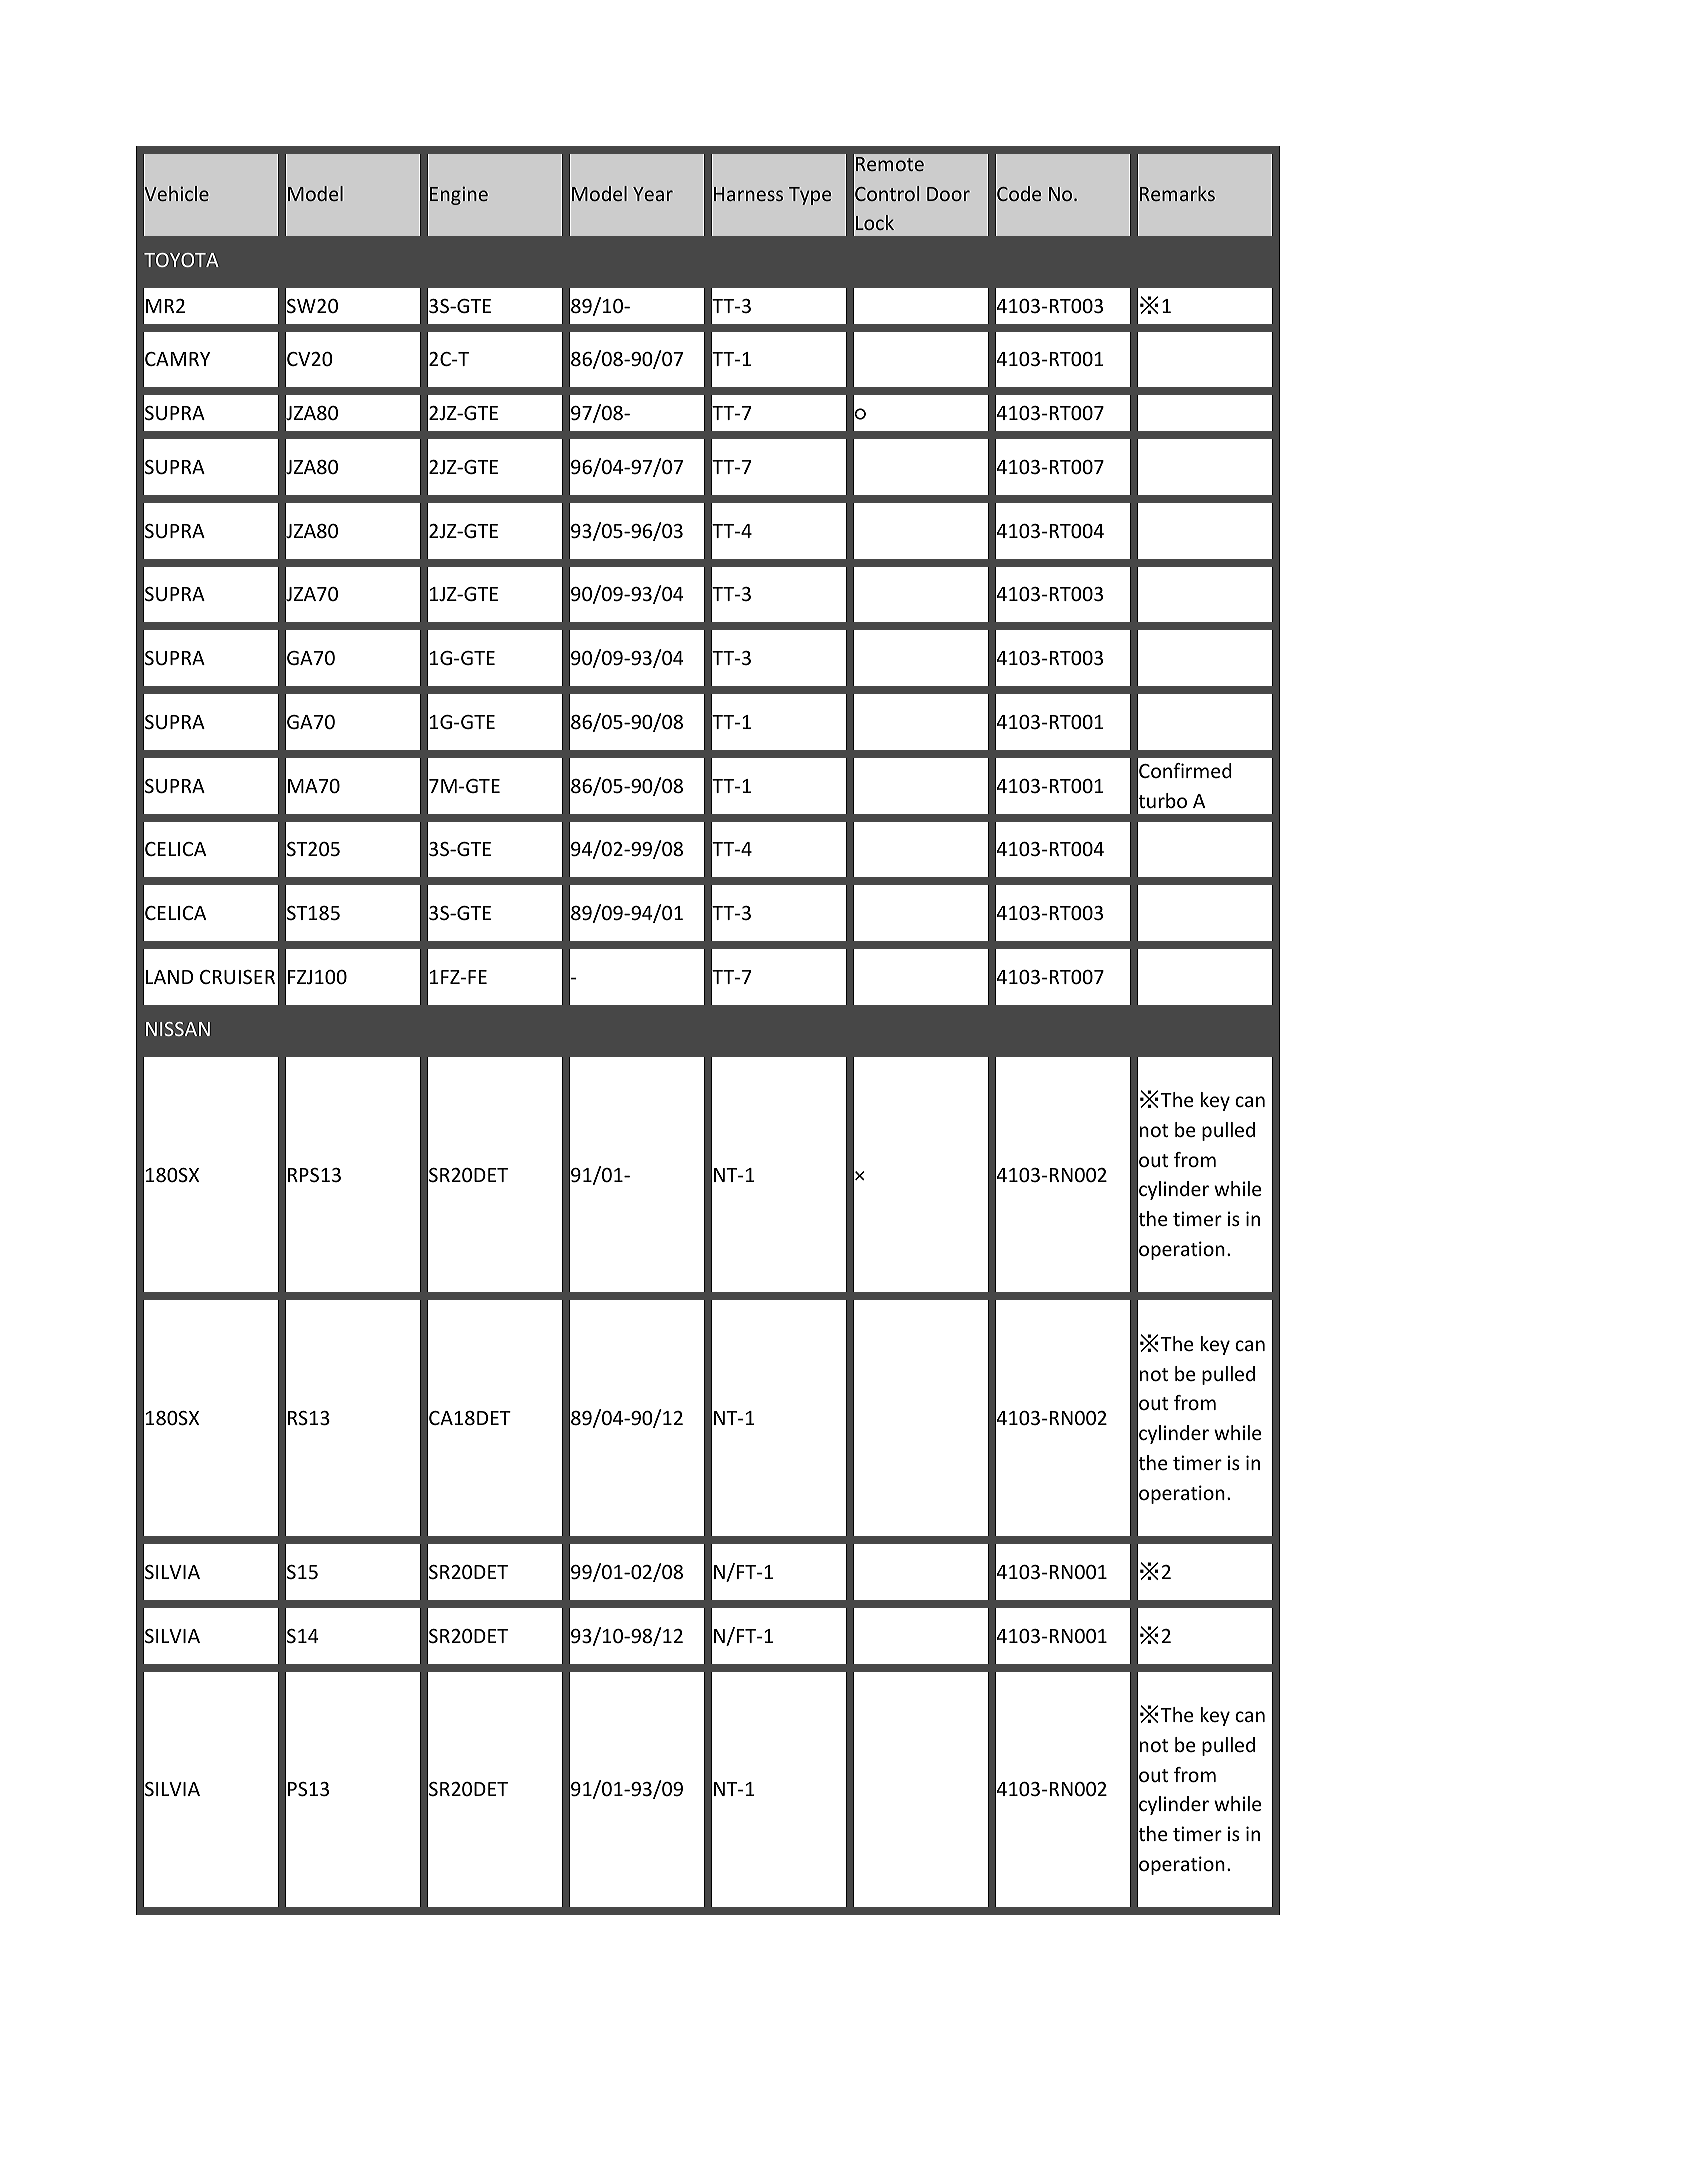  I want to click on Type, so click(810, 196).
